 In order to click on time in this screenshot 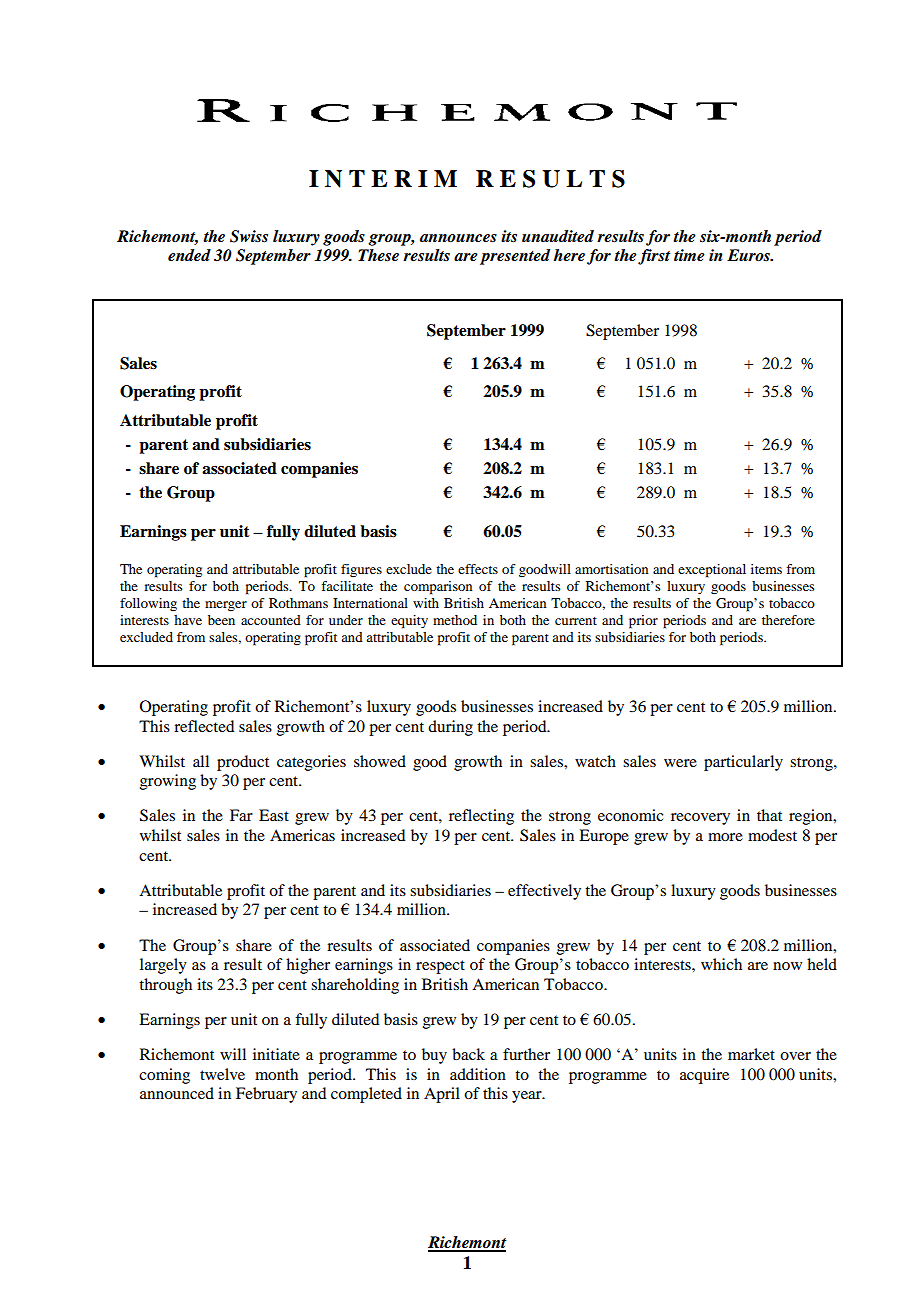, I will do `click(689, 255)`.
